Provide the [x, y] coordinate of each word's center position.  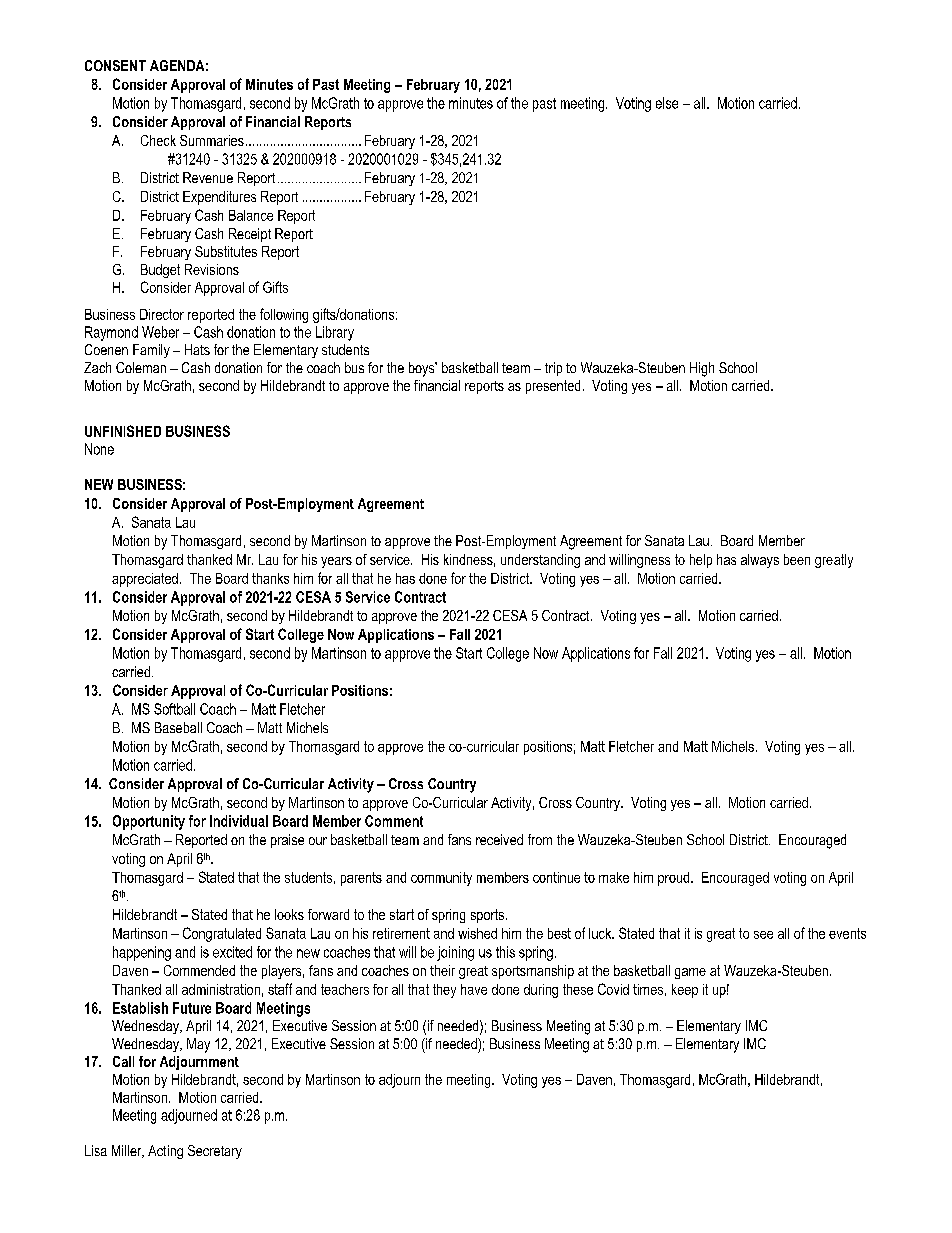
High [702, 369]
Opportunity [149, 822]
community [441, 879]
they [444, 991]
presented [553, 387]
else [667, 103]
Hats [197, 349]
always [760, 561]
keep [685, 991]
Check [158, 140]
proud [675, 879]
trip [553, 369]
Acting [165, 1152]
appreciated [145, 580]
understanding [540, 561]
